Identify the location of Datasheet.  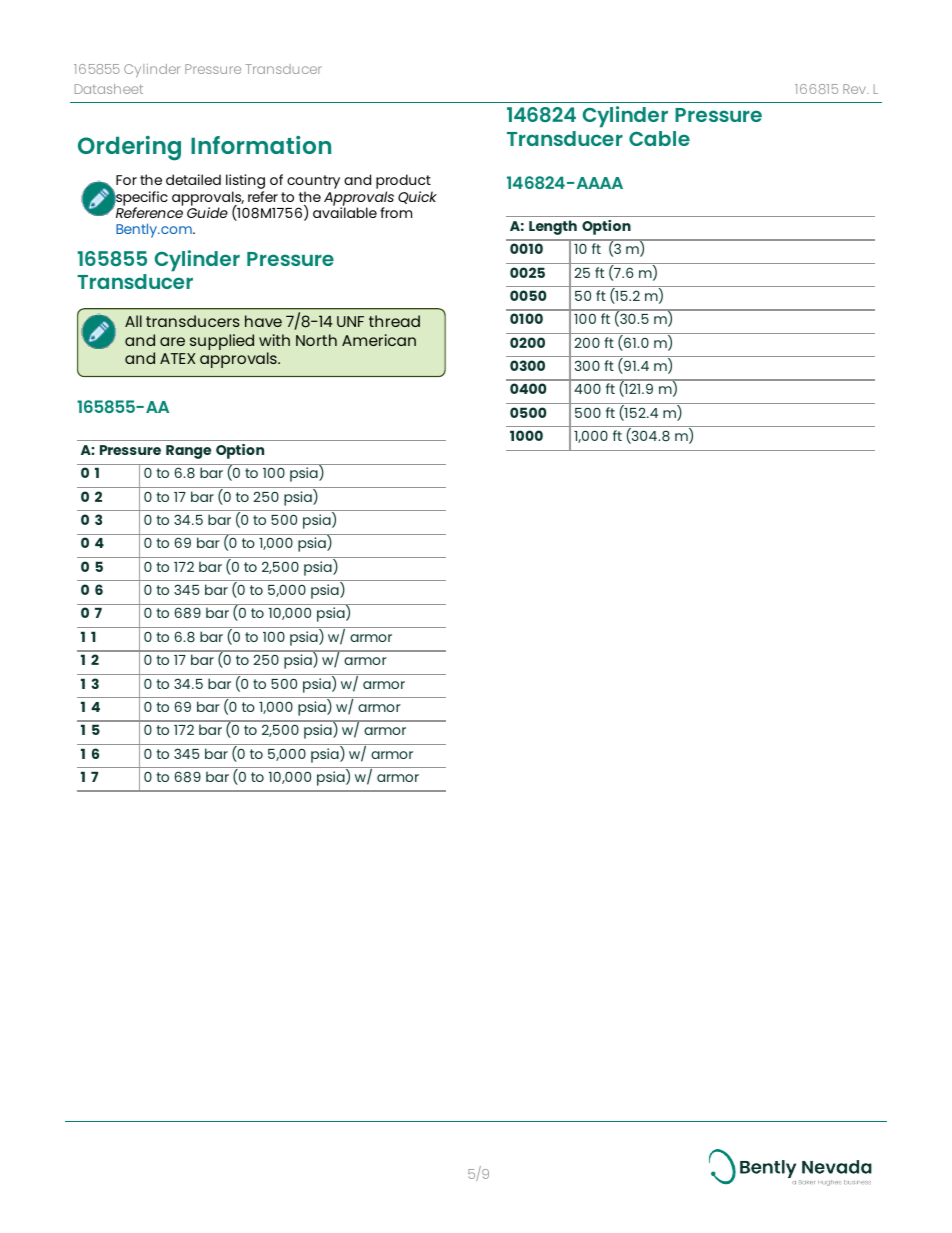
(109, 89).
